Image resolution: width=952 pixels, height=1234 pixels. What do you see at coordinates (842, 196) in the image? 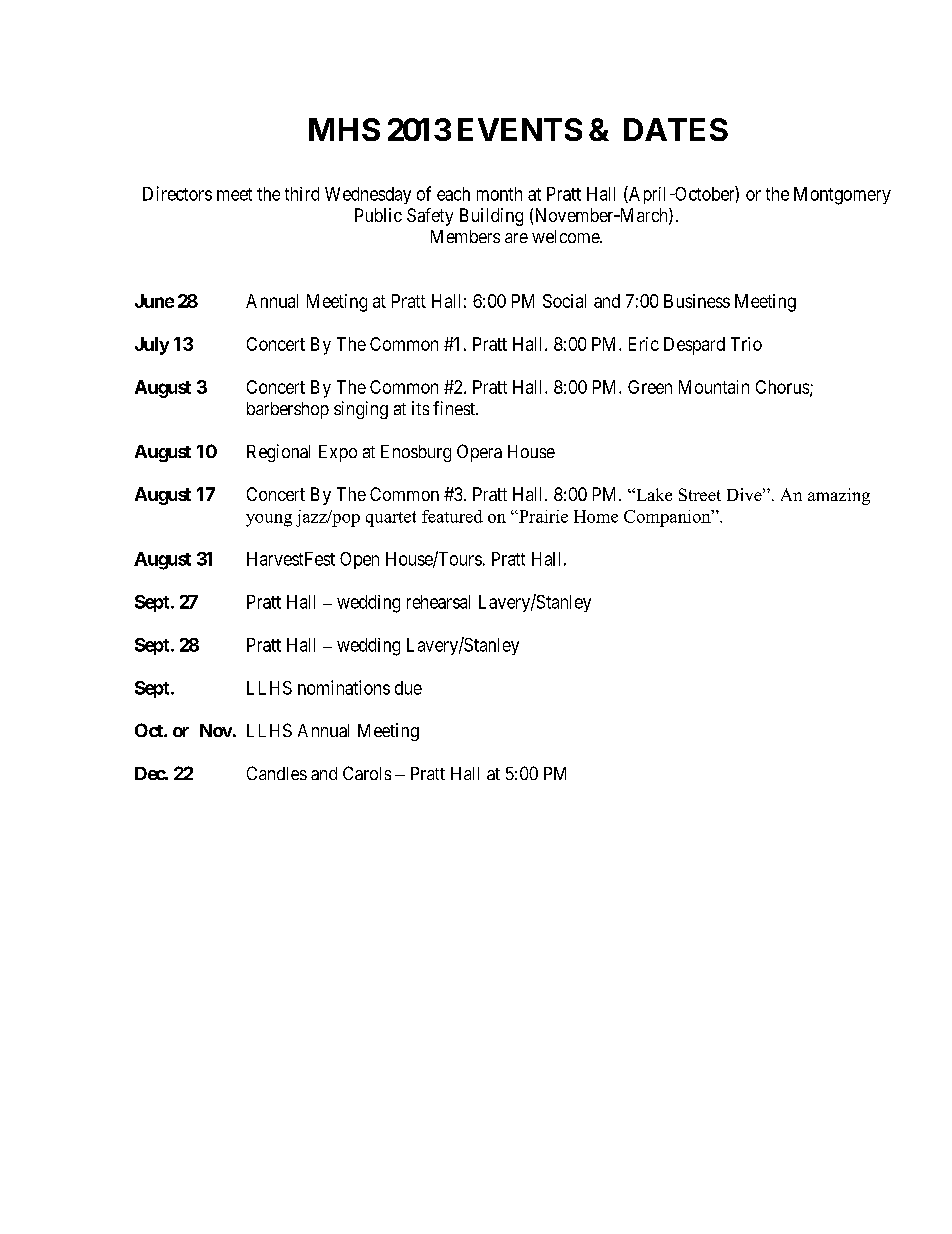
I see `Montgomery` at bounding box center [842, 196].
